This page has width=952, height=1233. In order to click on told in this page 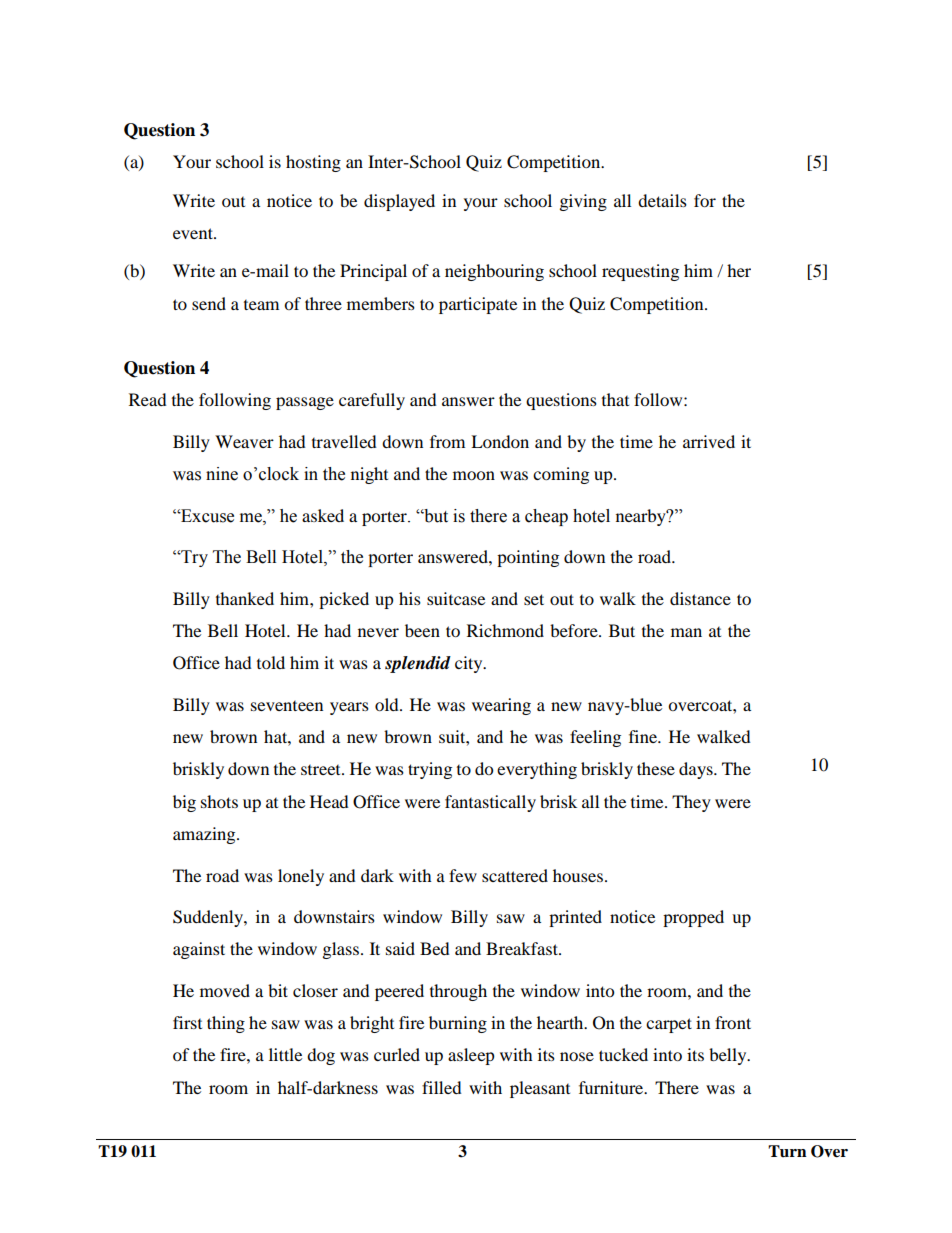, I will do `click(271, 662)`.
